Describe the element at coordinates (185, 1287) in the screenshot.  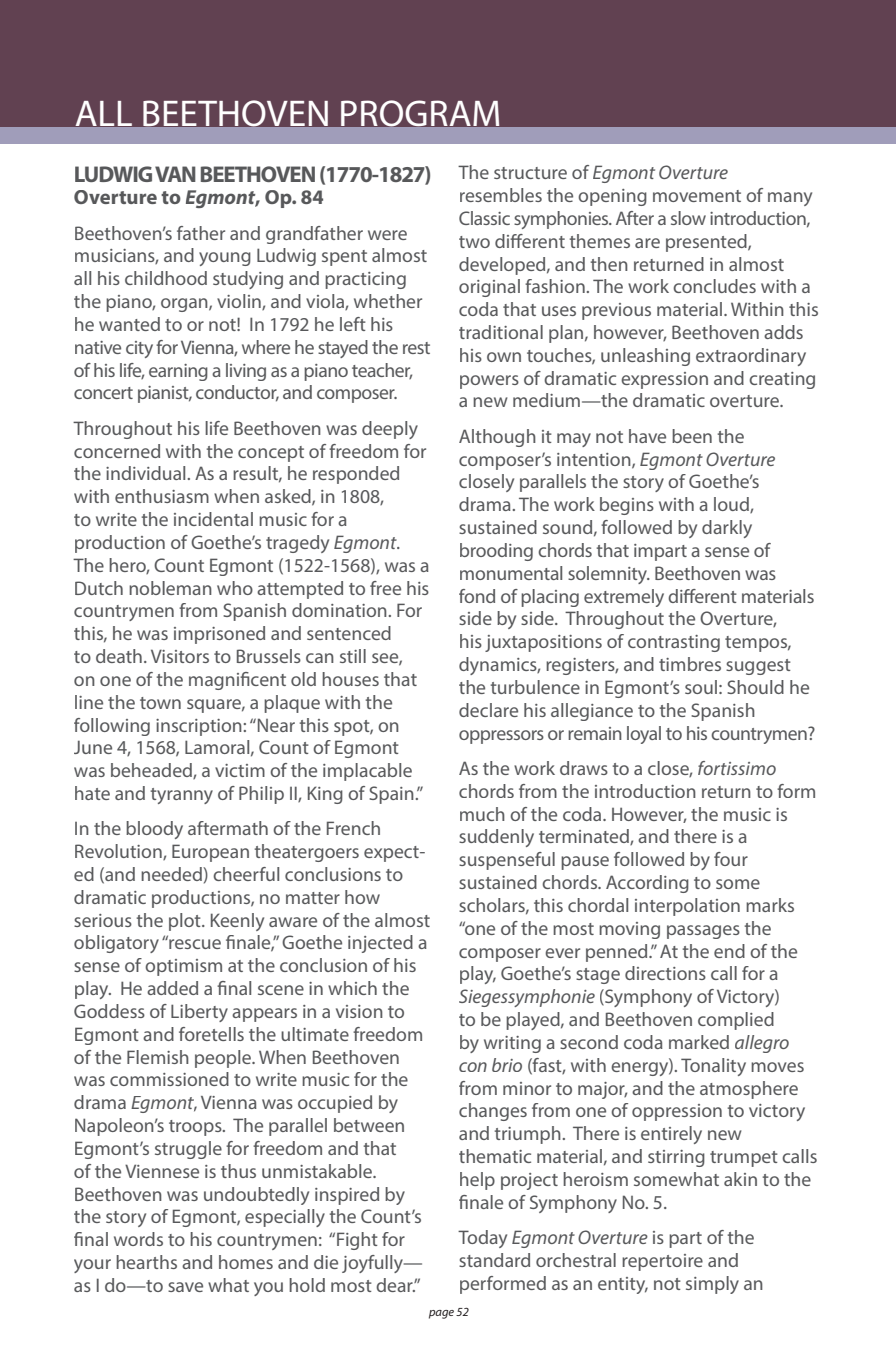
I see `save` at that location.
